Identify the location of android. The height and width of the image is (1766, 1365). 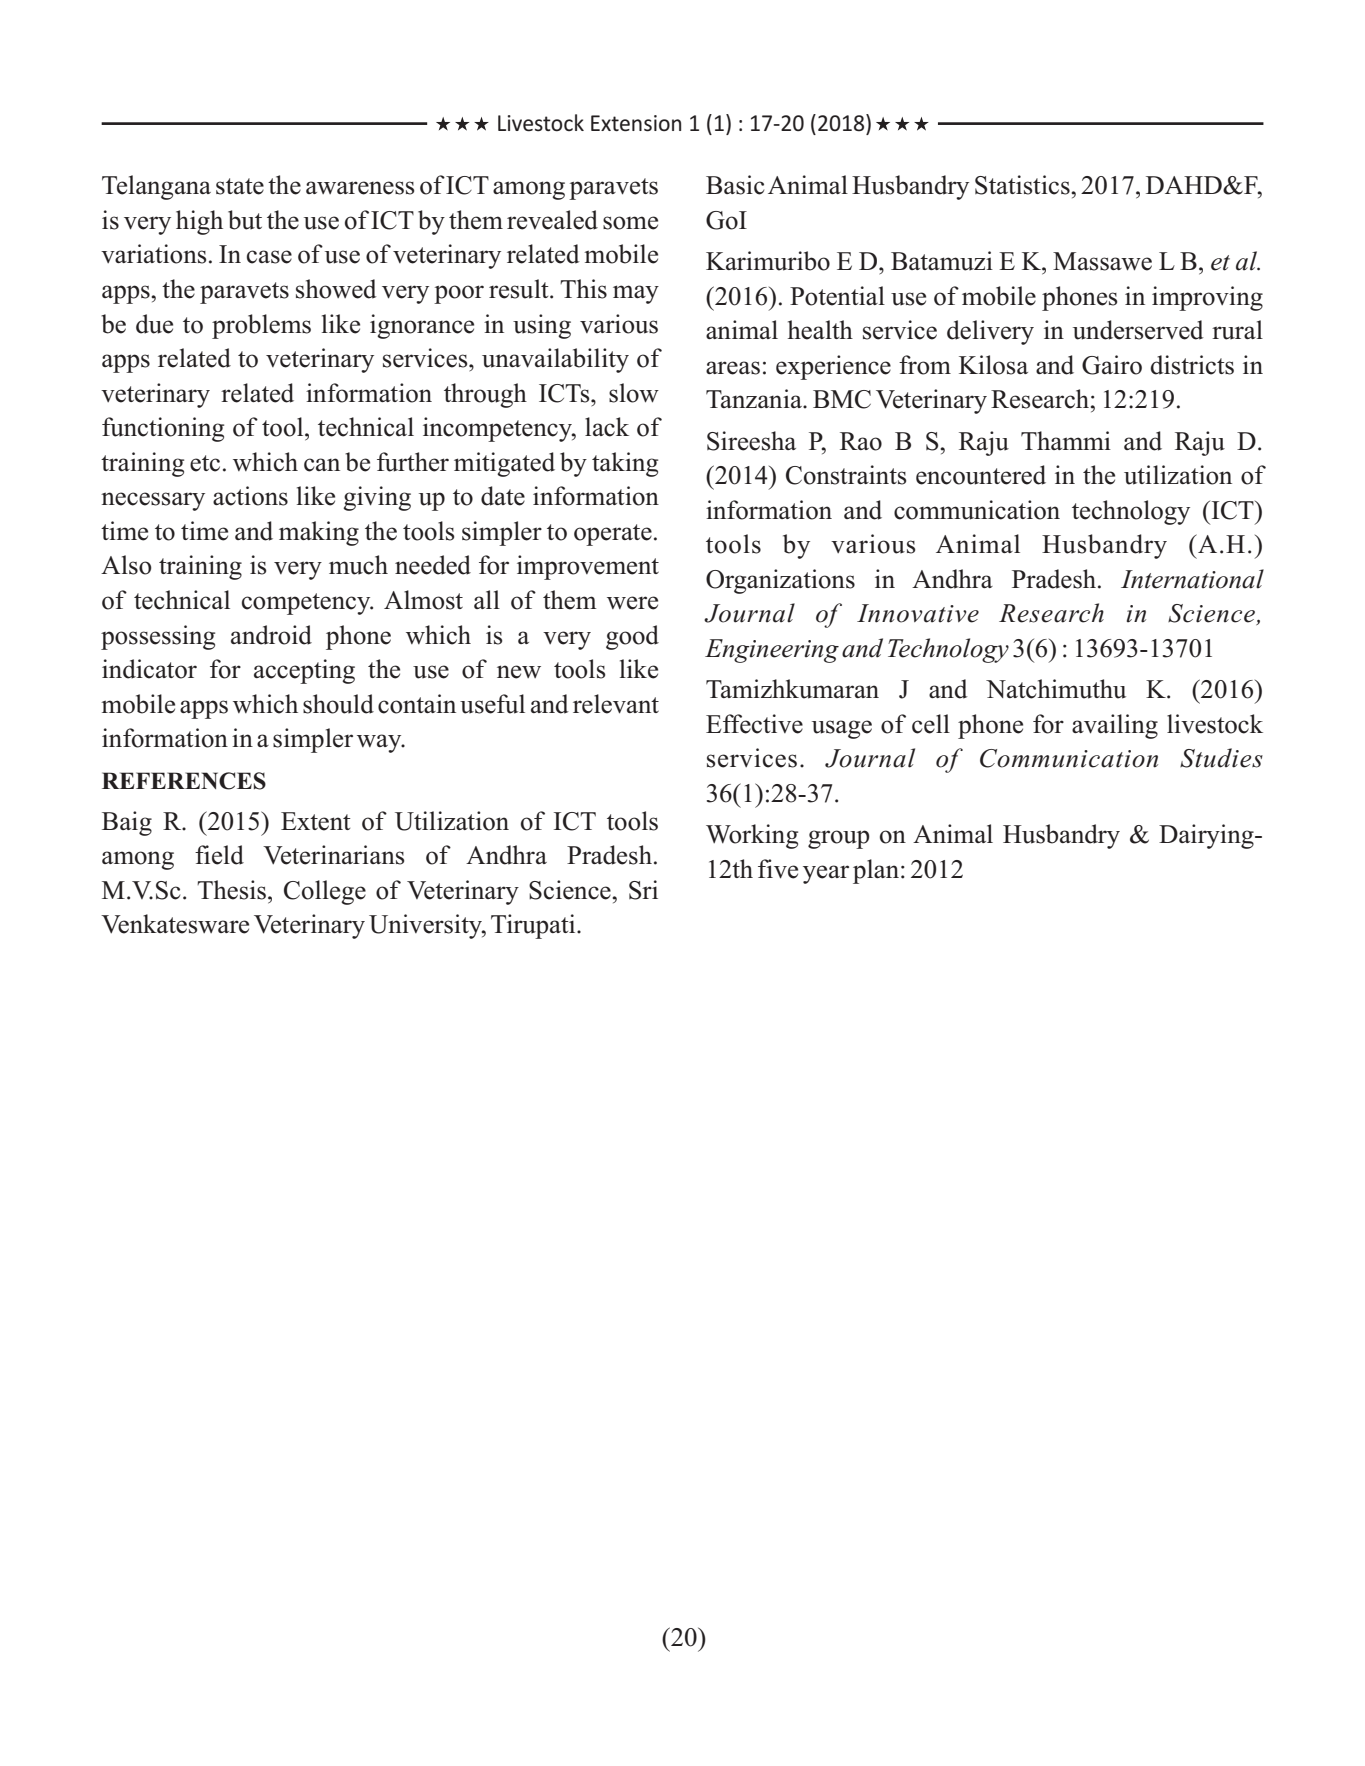
(271, 635).
